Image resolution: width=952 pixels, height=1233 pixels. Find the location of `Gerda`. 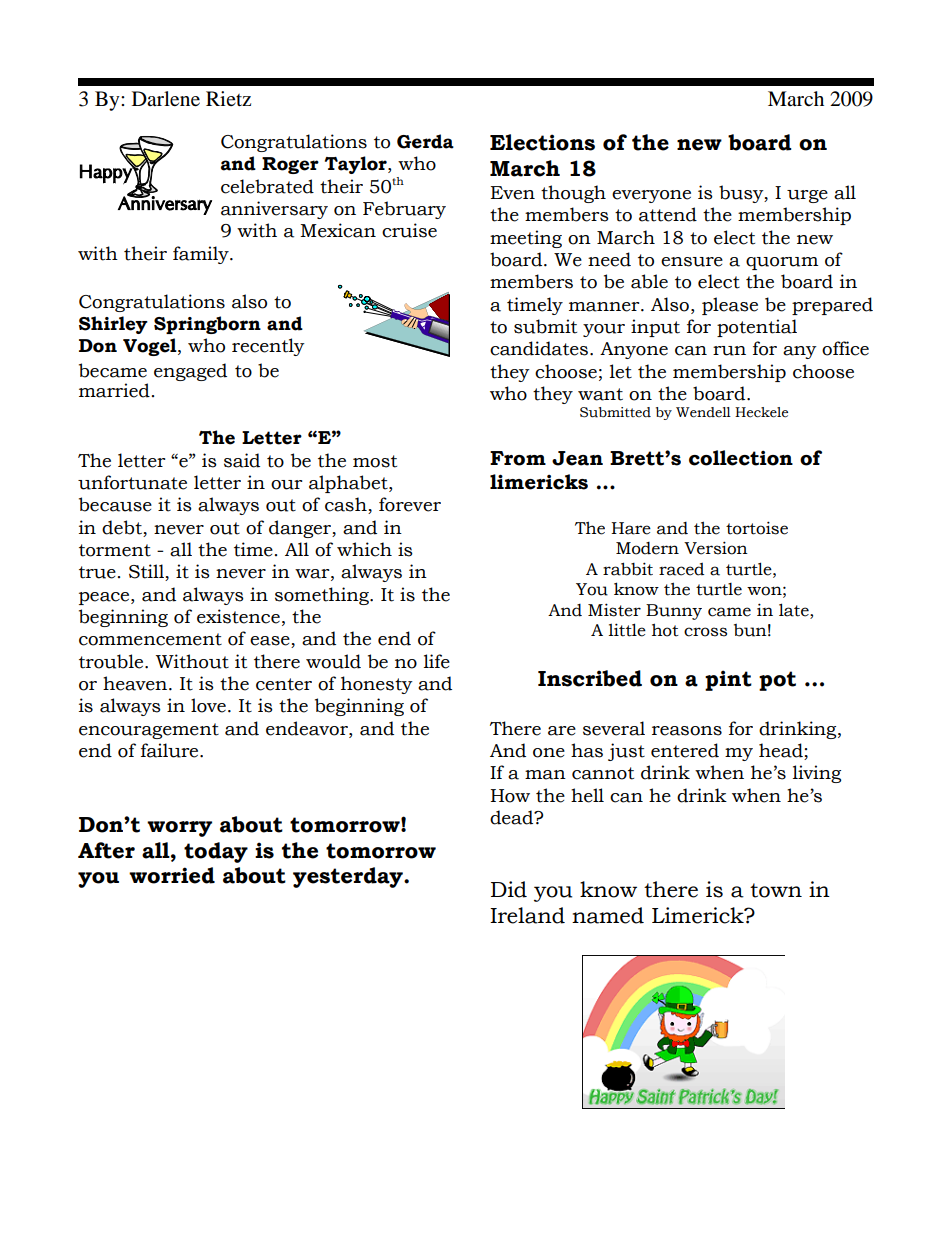

Gerda is located at coordinates (425, 141).
